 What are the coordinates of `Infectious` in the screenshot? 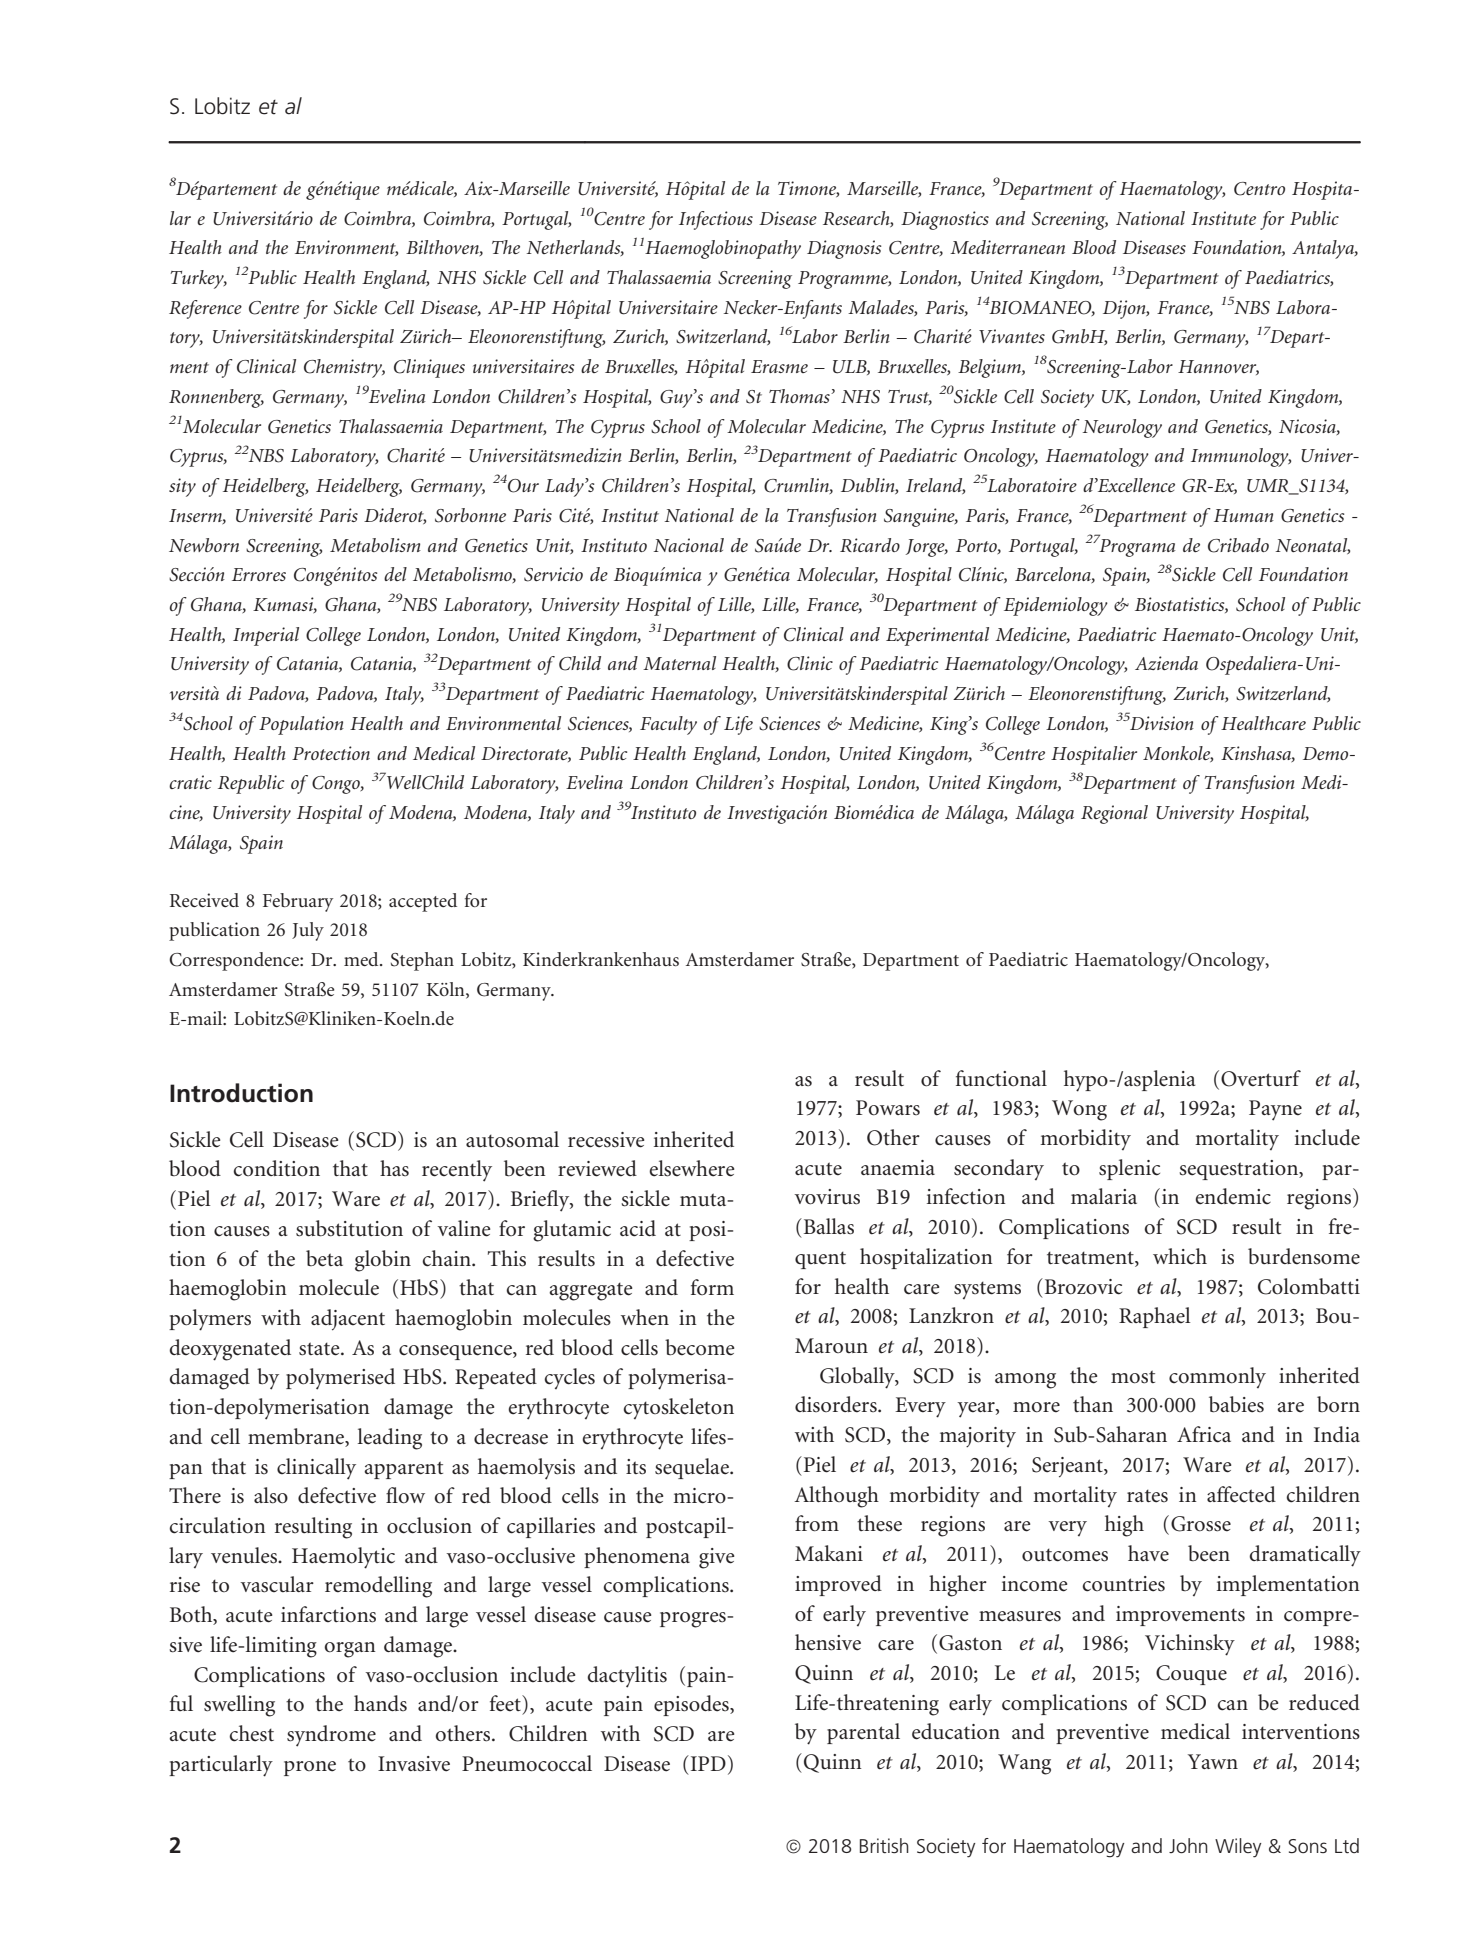 It's located at (716, 220).
